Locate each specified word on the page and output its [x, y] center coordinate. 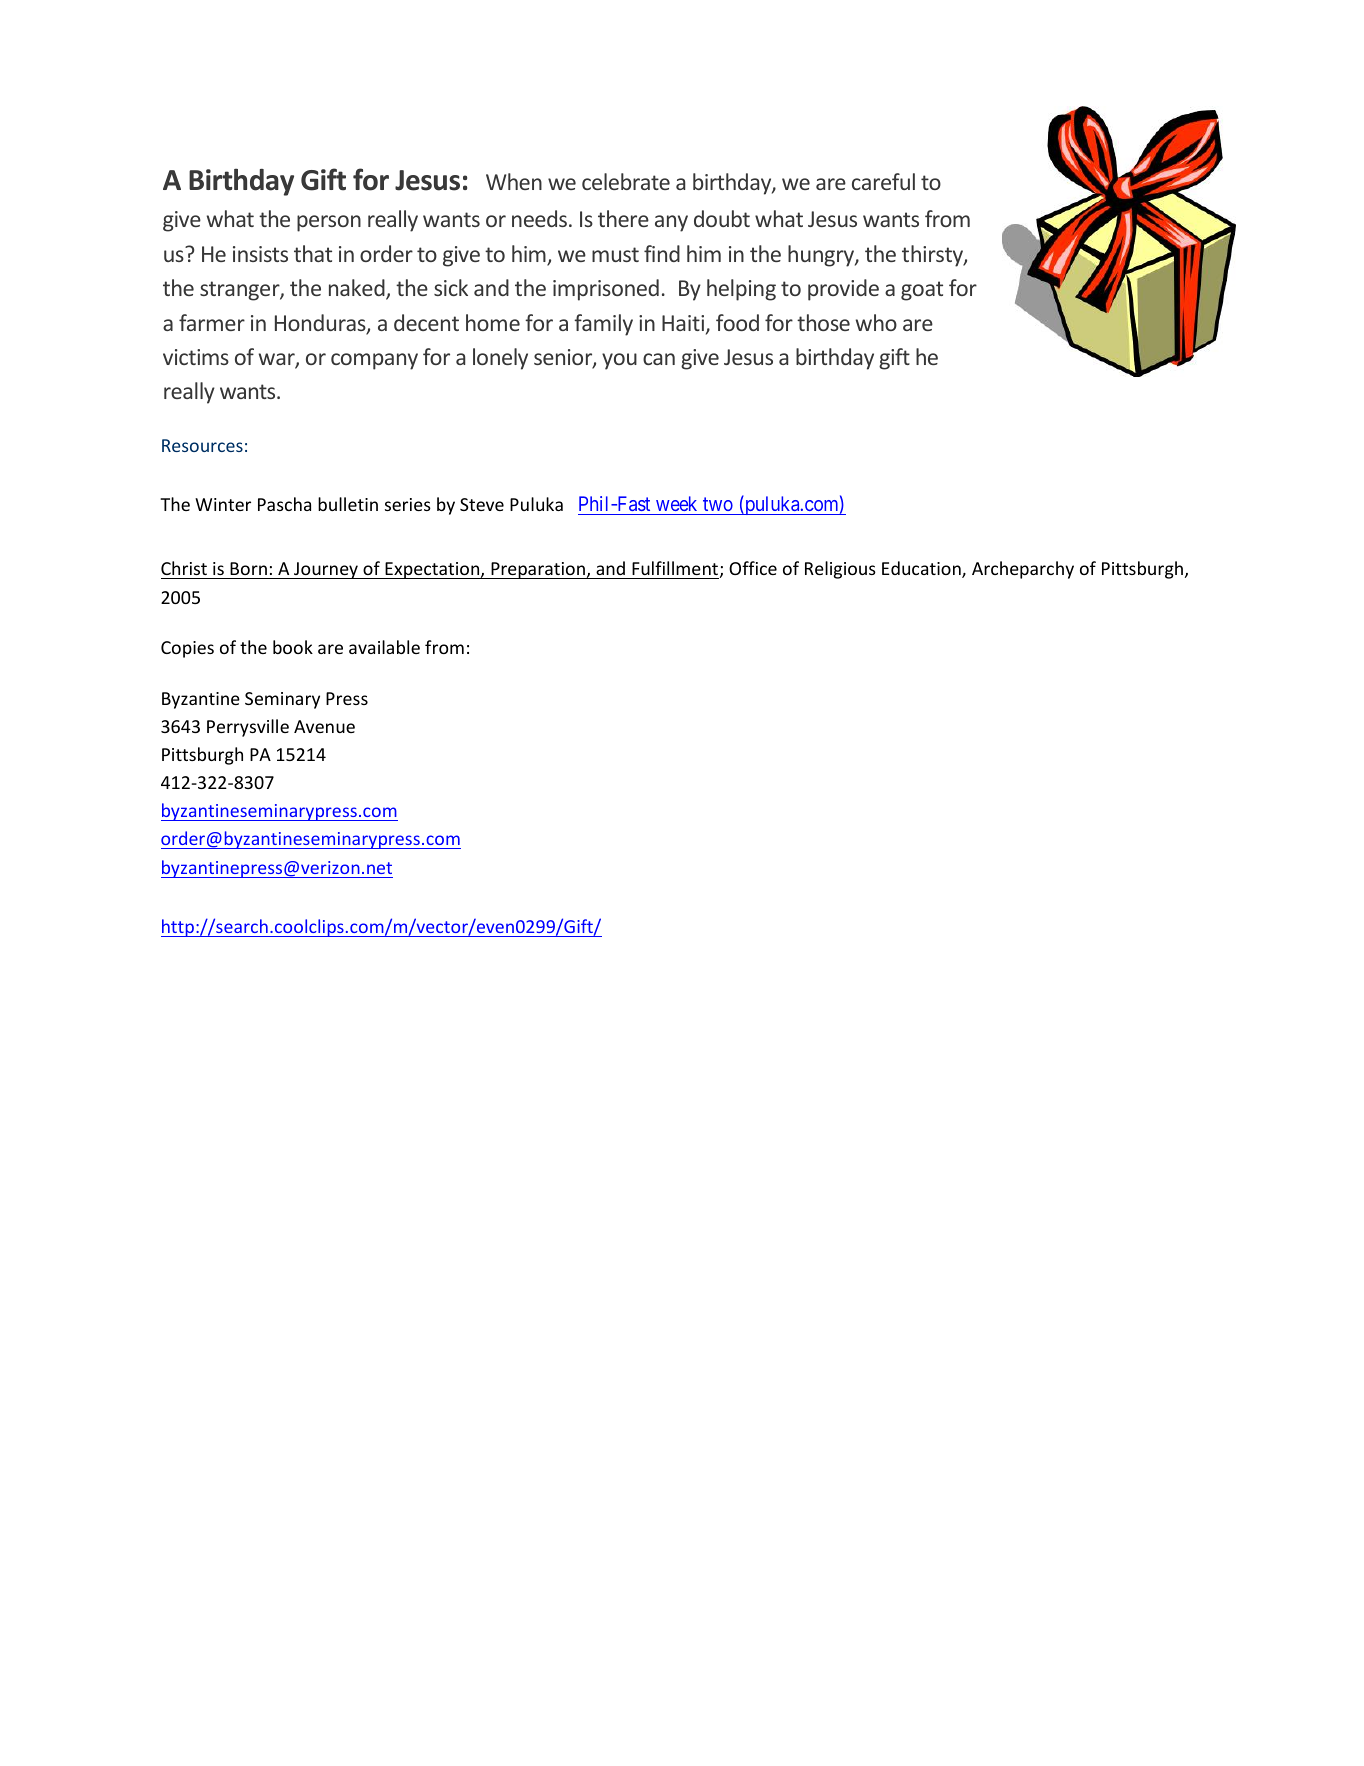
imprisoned [606, 290]
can [659, 359]
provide [843, 290]
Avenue [324, 726]
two [718, 506]
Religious [840, 570]
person [329, 223]
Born [248, 570]
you [619, 361]
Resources [202, 445]
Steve [482, 504]
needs [539, 218]
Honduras [321, 324]
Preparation [538, 570]
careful [883, 181]
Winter [223, 504]
